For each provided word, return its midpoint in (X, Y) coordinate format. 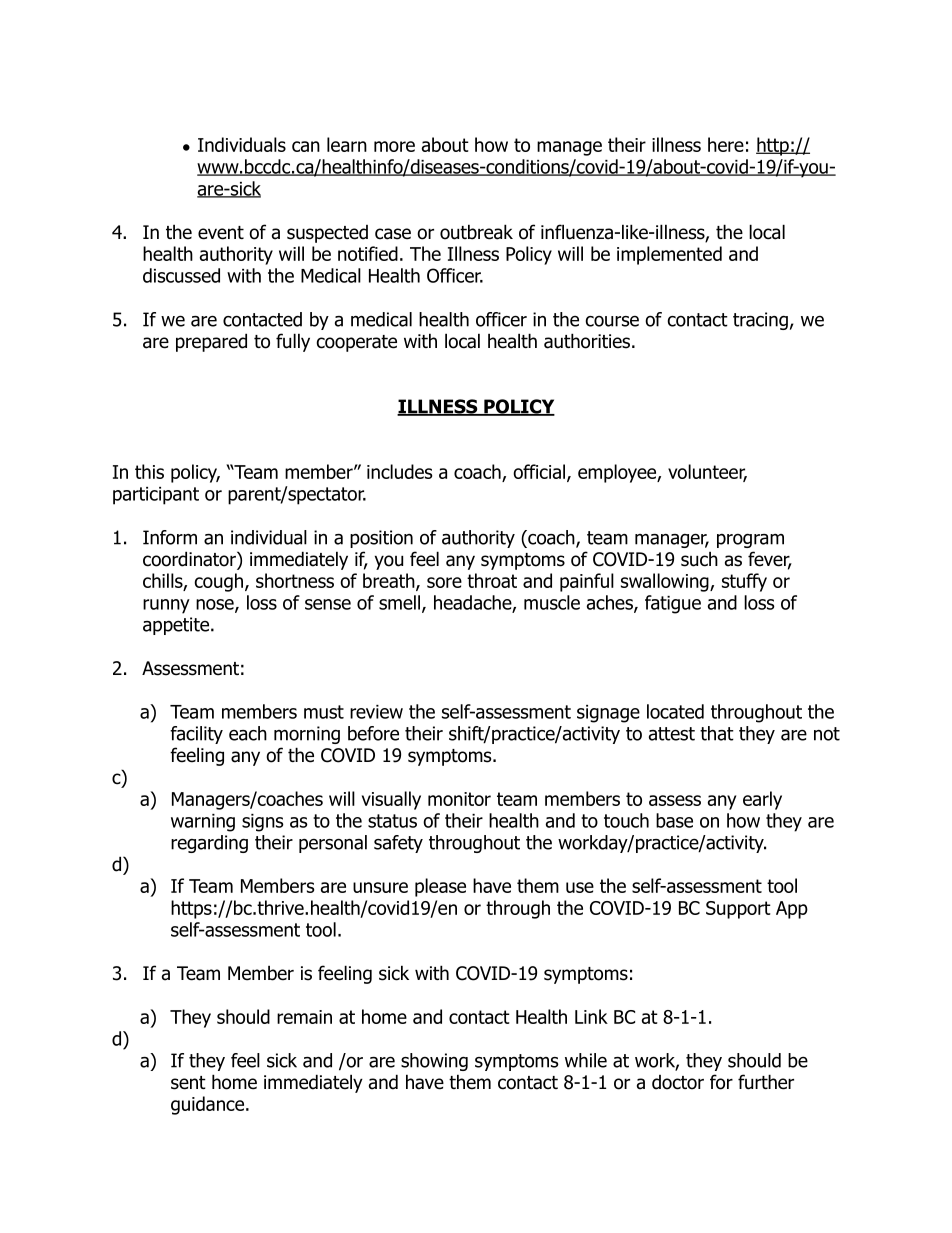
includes (399, 471)
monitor (459, 799)
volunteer (707, 472)
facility (196, 735)
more (394, 146)
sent (188, 1083)
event (221, 233)
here (726, 144)
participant (156, 496)
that (717, 733)
